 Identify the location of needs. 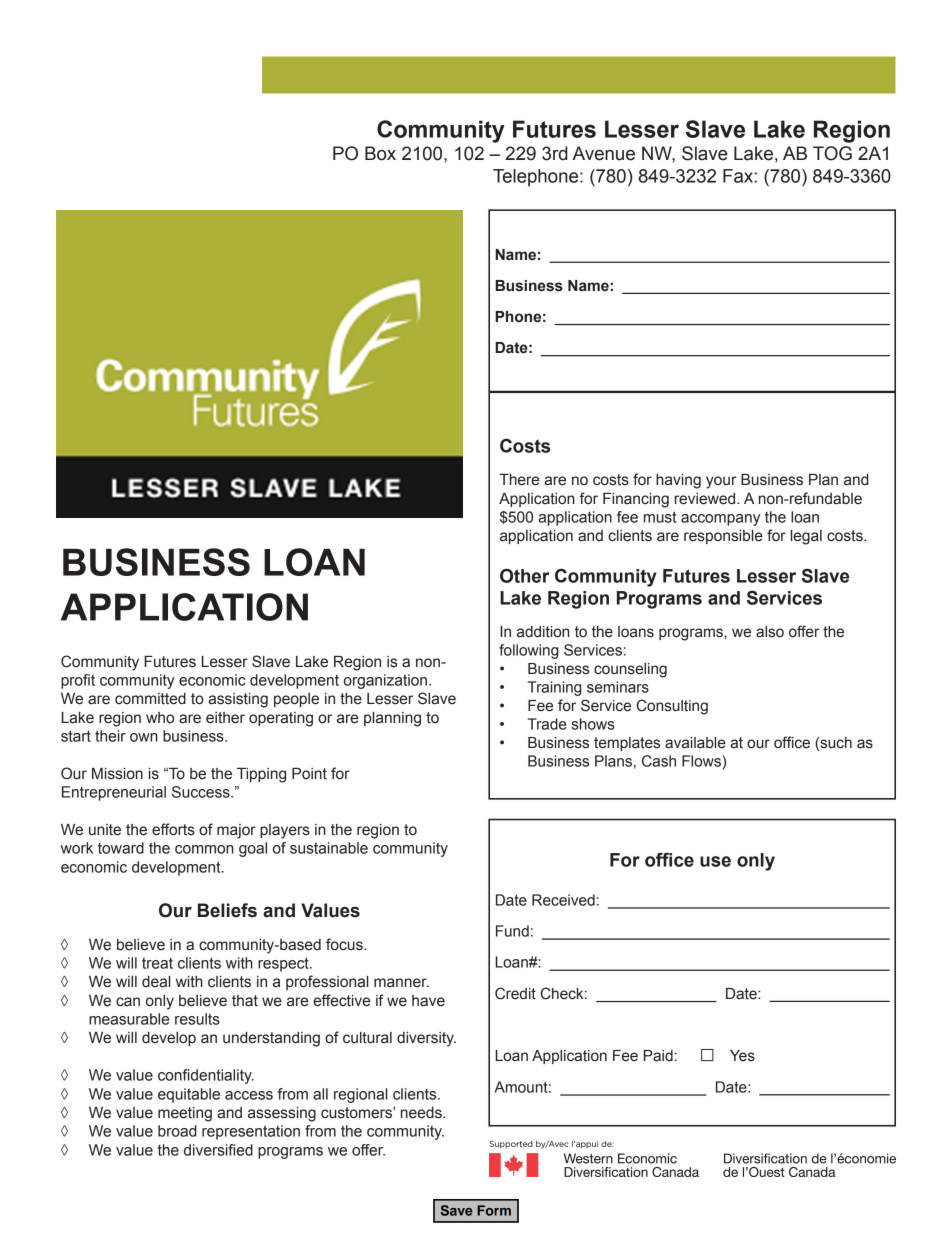
(422, 1113).
